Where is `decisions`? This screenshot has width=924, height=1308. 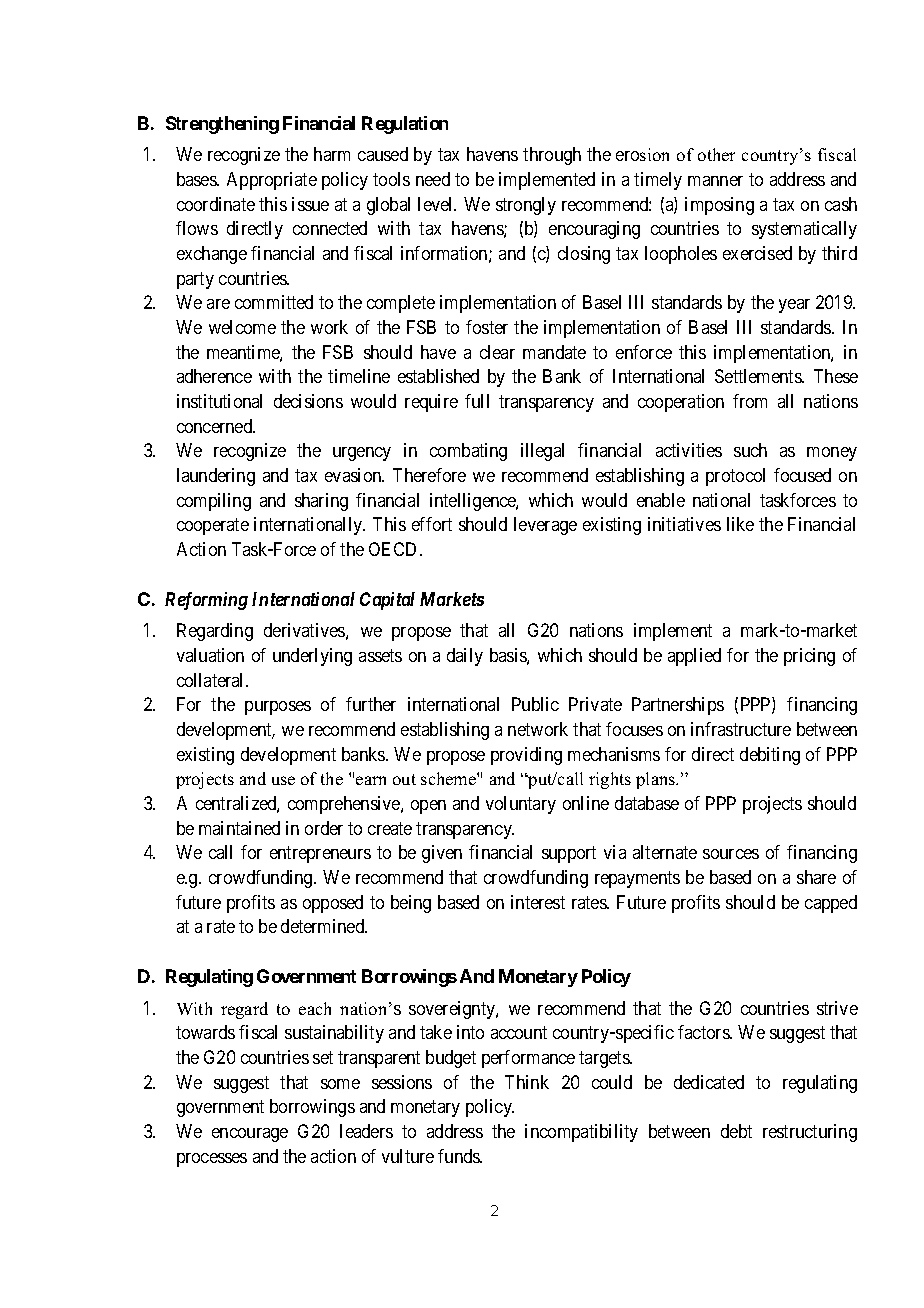 decisions is located at coordinates (308, 401).
